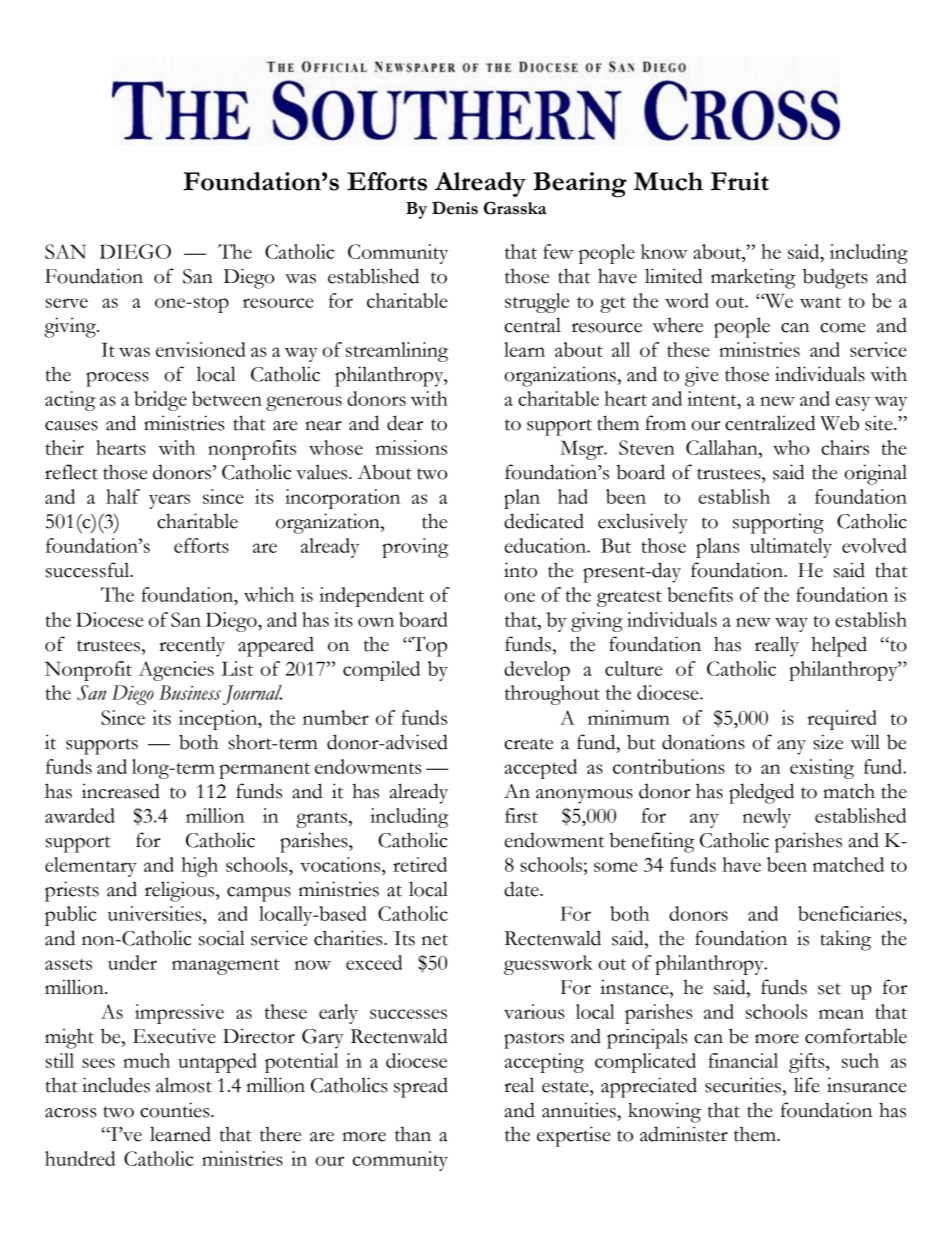 This document has height=1233, width=952. Describe the element at coordinates (791, 548) in the document. I see `ultimately` at that location.
